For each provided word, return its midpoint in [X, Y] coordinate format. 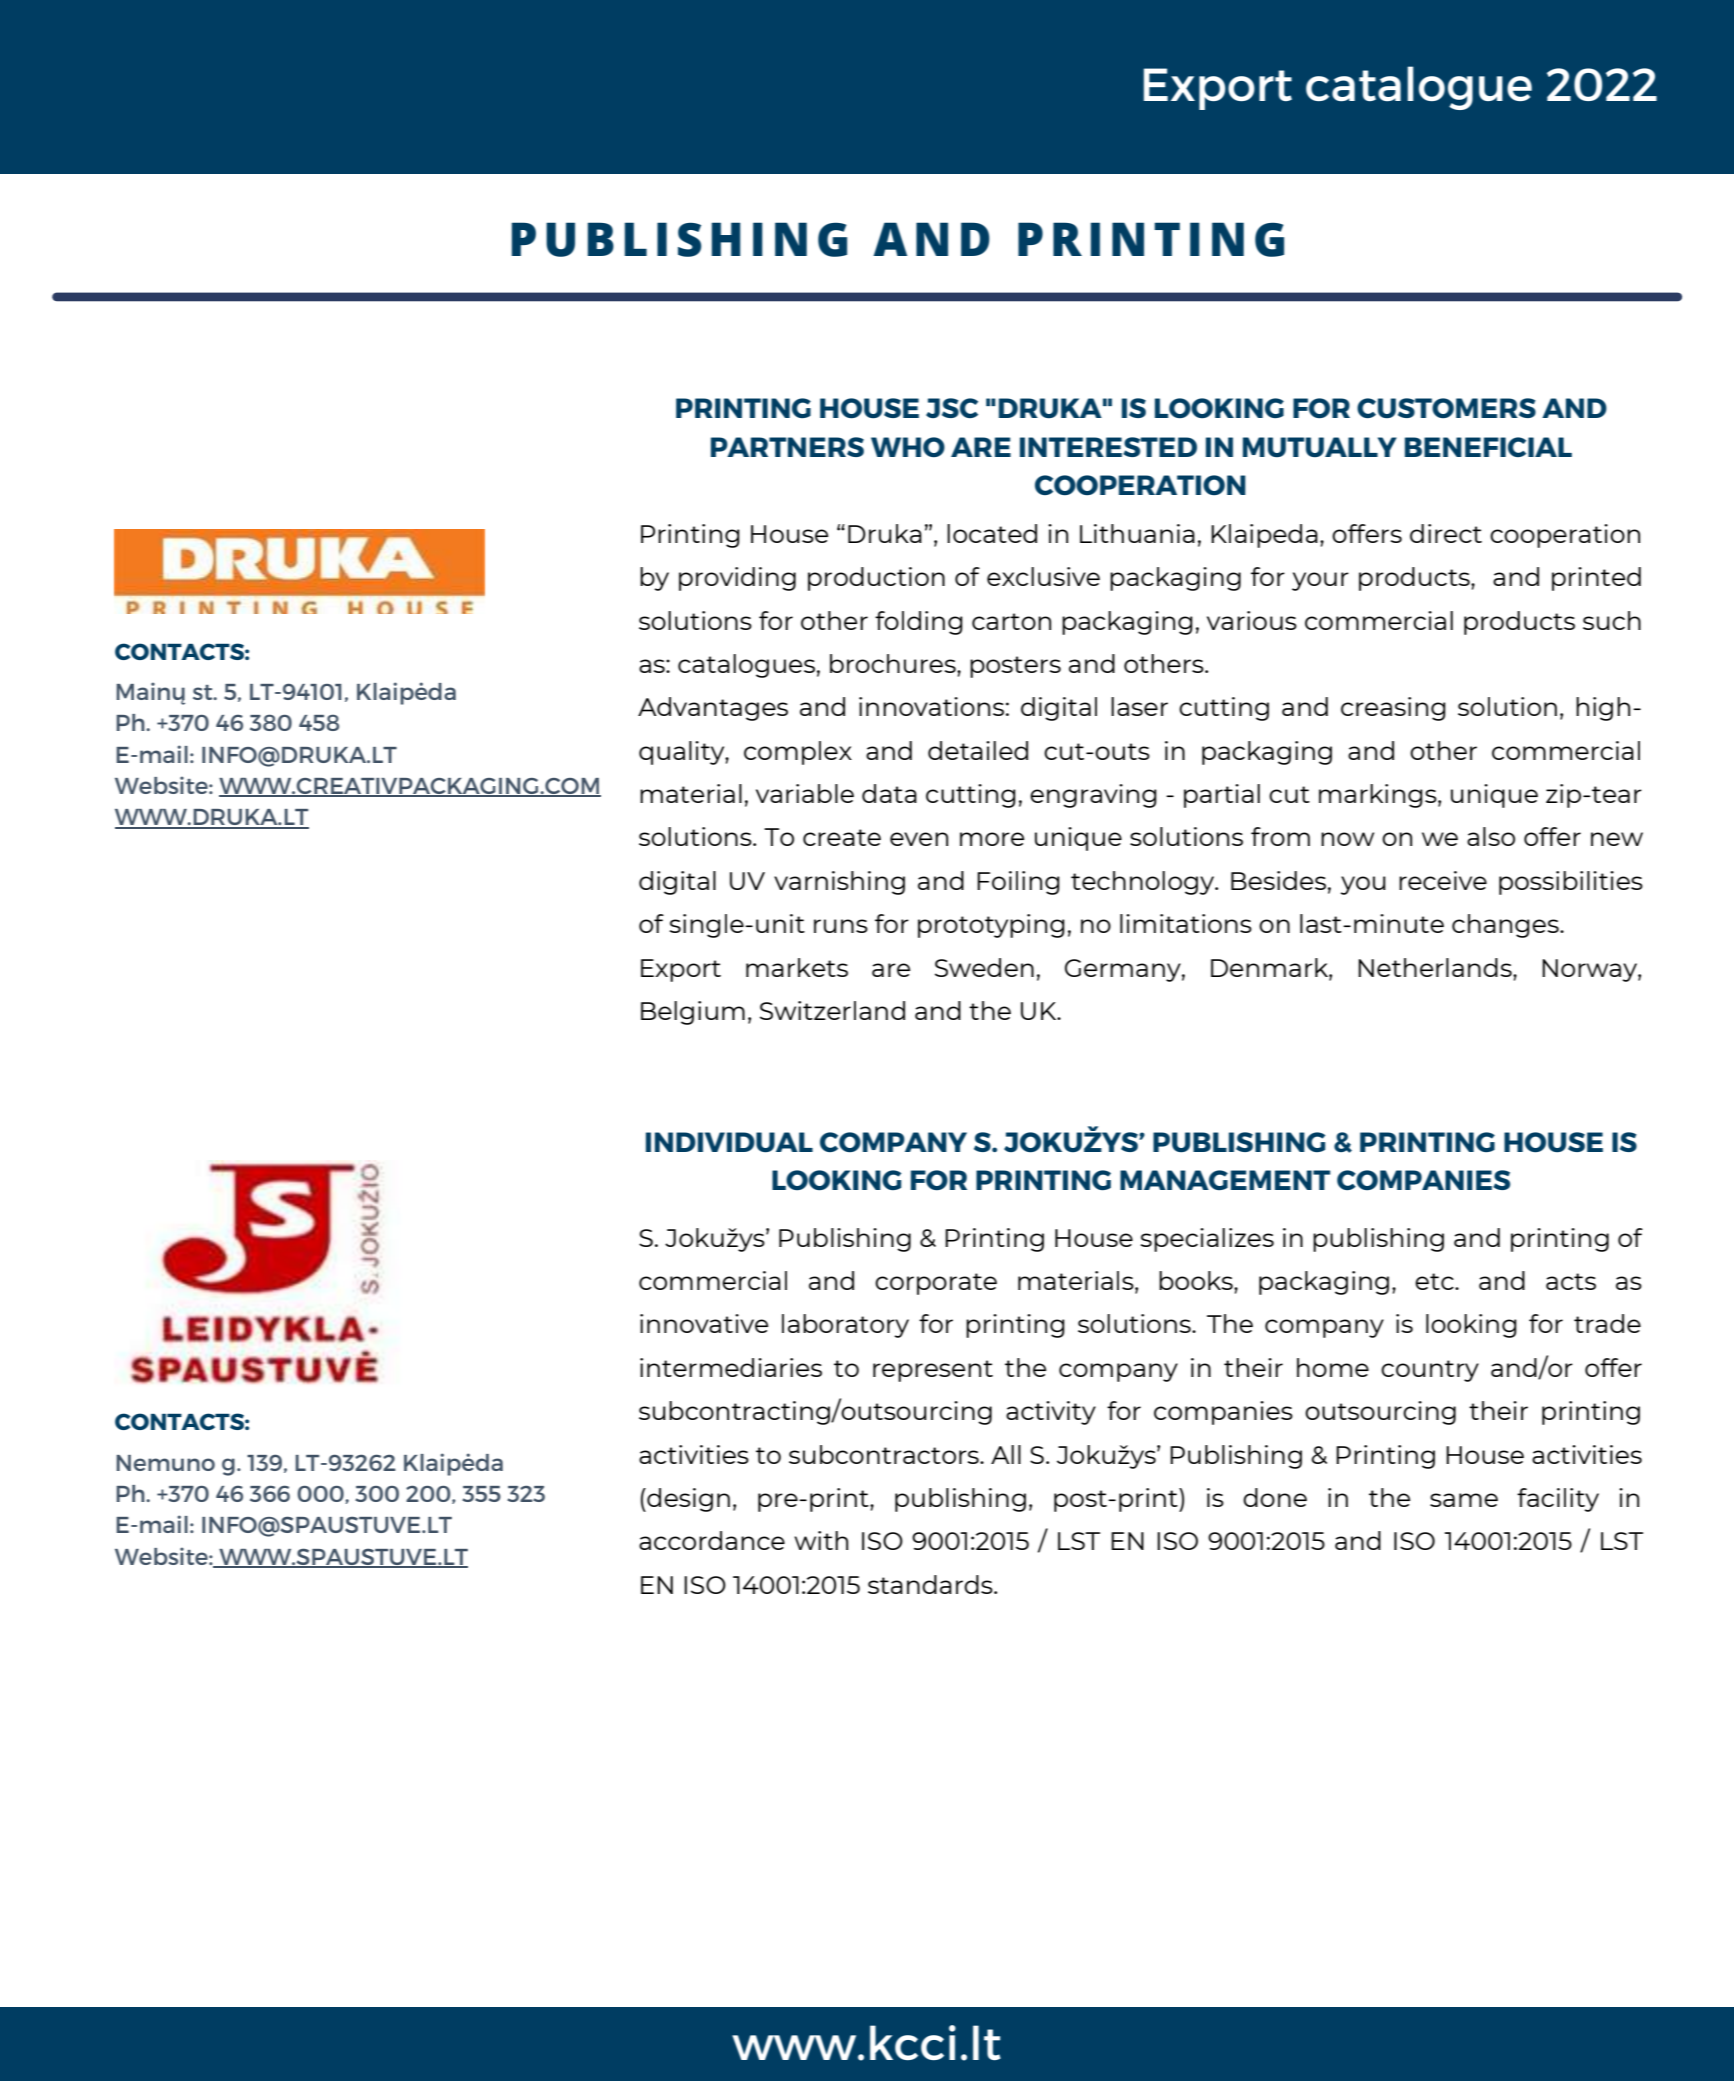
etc [1435, 1281]
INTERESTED [1108, 447]
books [1197, 1280]
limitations [1186, 923]
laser [1139, 706]
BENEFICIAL [1488, 447]
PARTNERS [787, 447]
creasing [1393, 709]
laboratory [845, 1326]
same [1464, 1500]
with [821, 1540]
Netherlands [1436, 967]
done [1275, 1497]
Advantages [713, 709]
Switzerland [832, 1010]
